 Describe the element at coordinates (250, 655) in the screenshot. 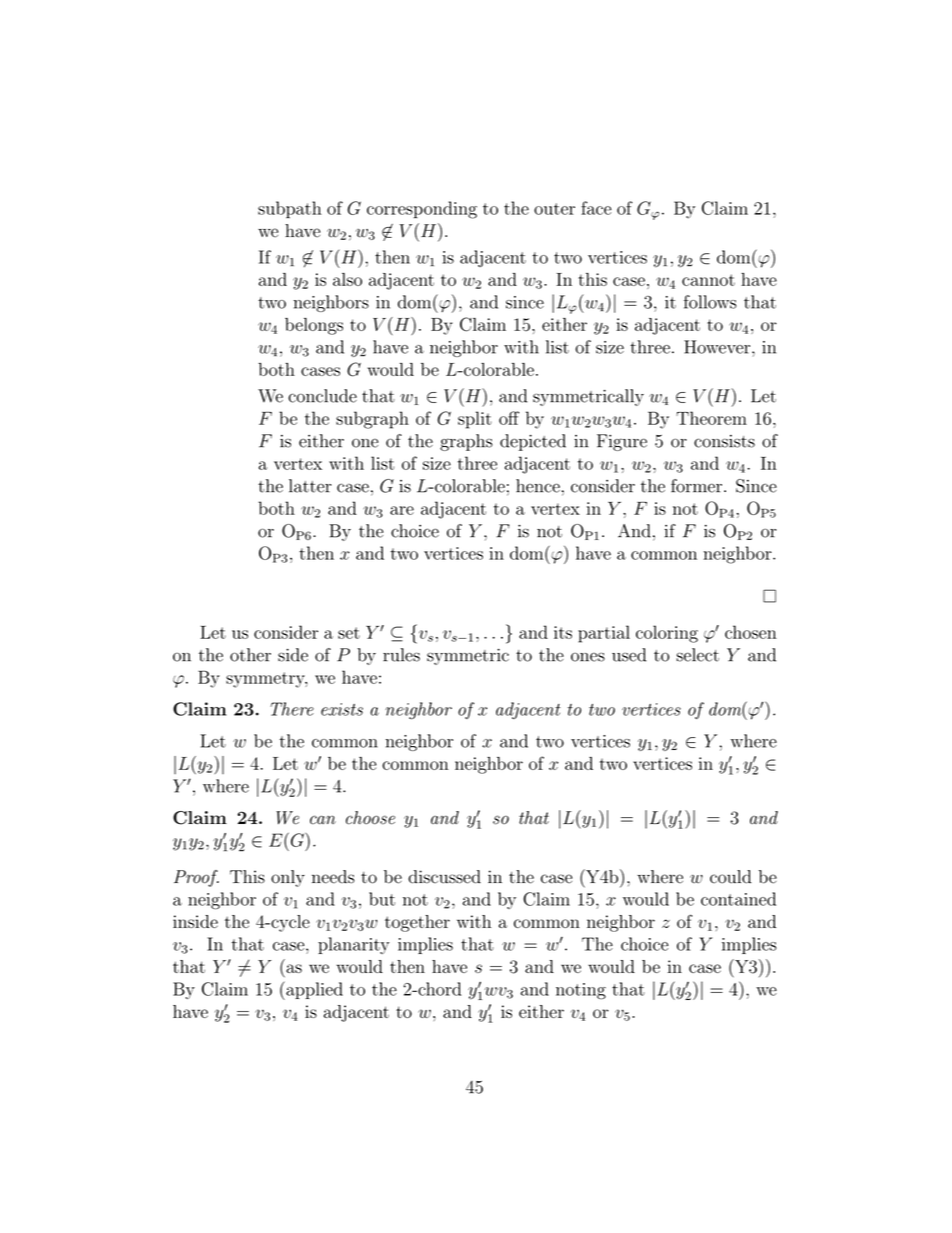

I see `other` at that location.
